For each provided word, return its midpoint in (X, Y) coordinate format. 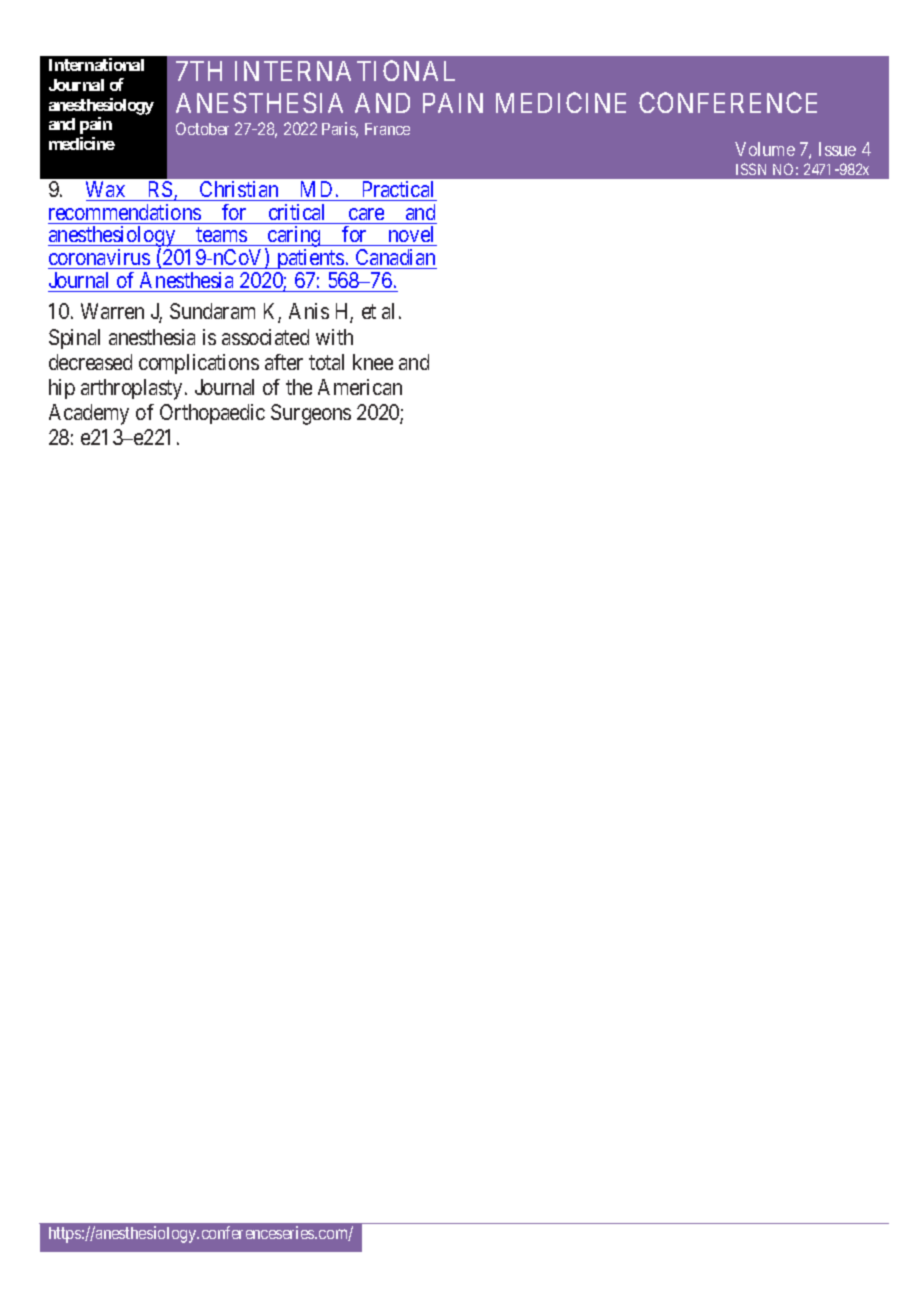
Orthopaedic (212, 414)
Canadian (395, 259)
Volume (765, 149)
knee (373, 362)
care (366, 214)
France (387, 129)
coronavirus (99, 259)
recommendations (125, 212)
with (334, 337)
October (202, 128)
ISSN (751, 169)
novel (411, 236)
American (360, 387)
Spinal (74, 339)
